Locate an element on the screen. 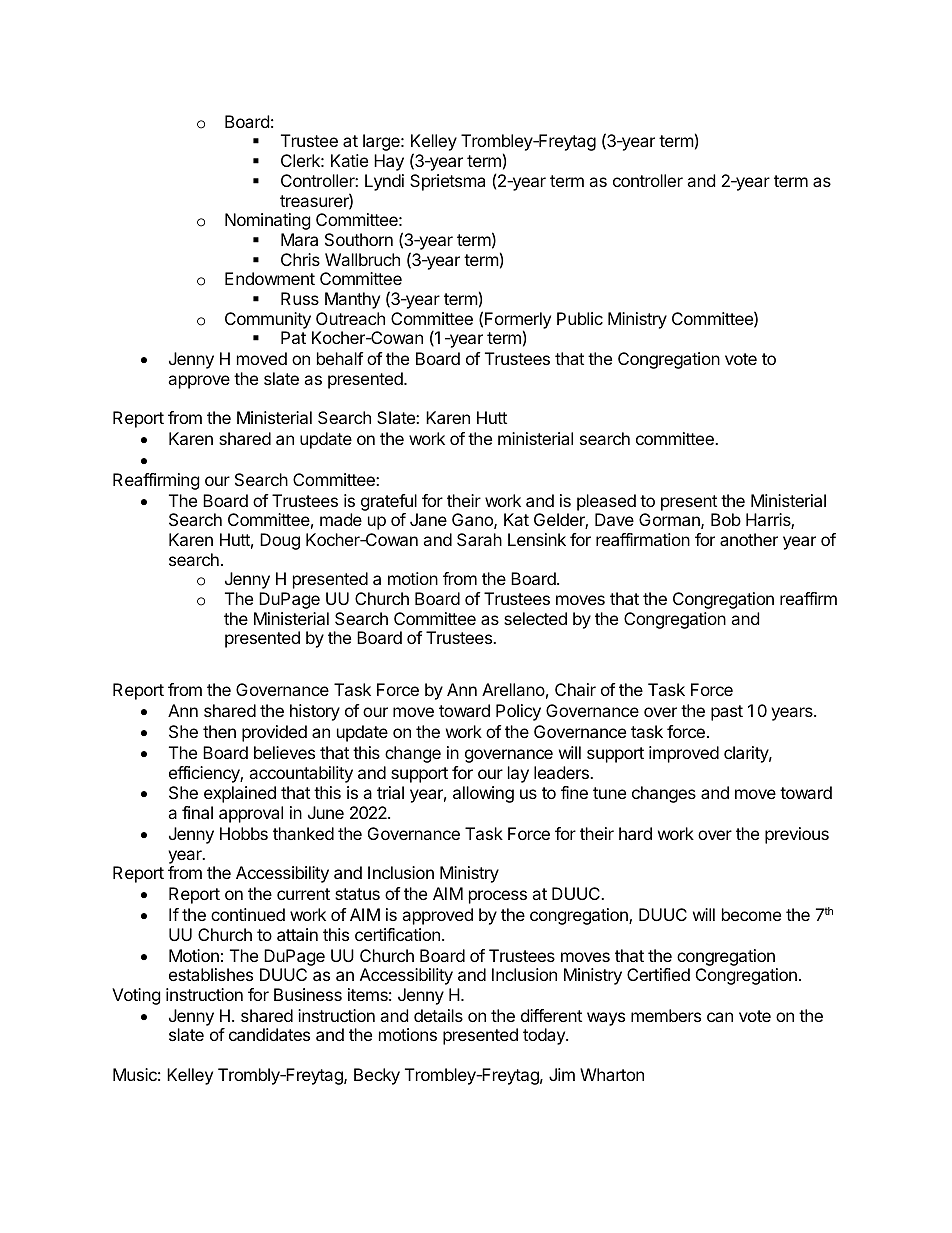 This screenshot has width=952, height=1233. Doug is located at coordinates (280, 541).
